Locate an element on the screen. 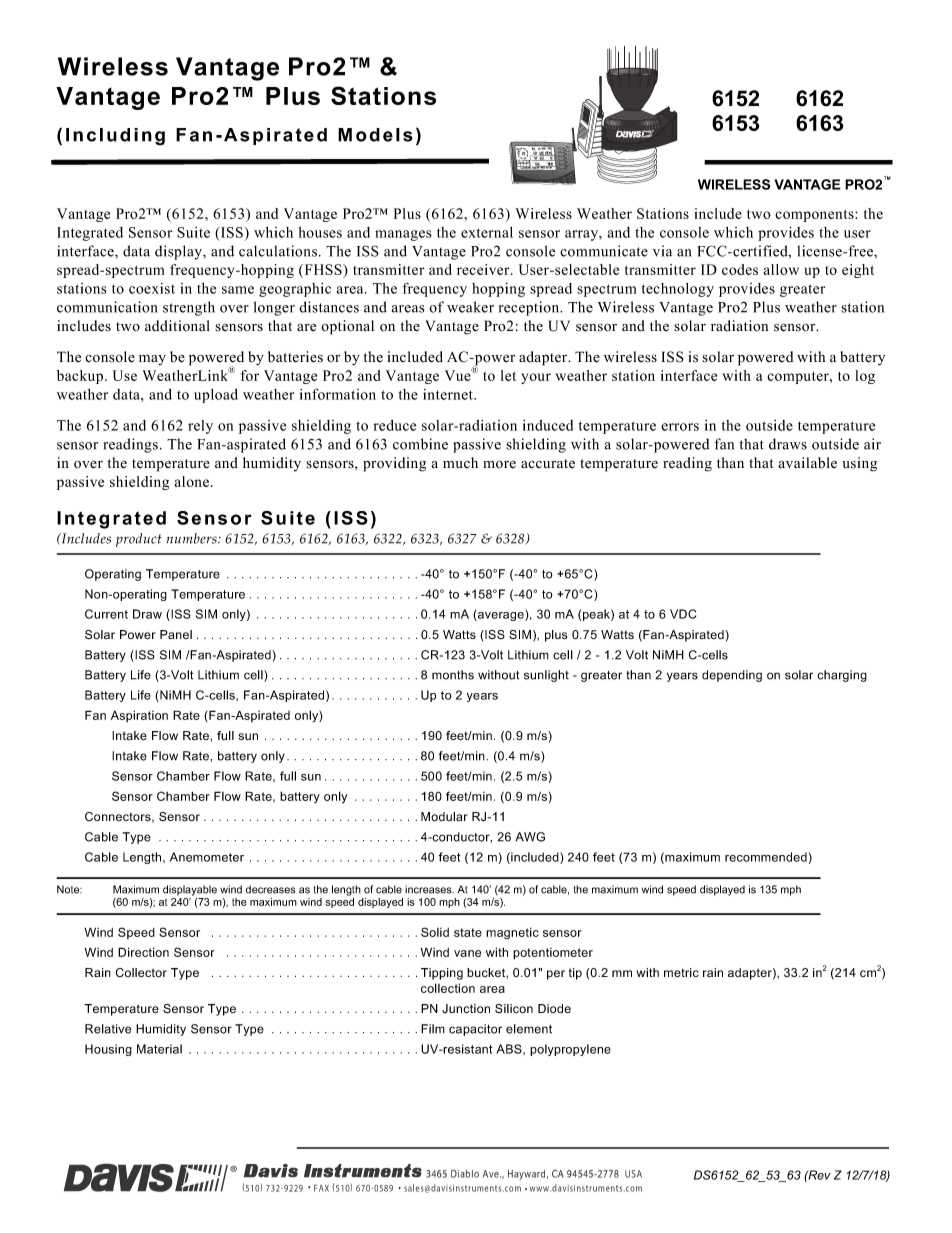  Modular is located at coordinates (444, 816).
